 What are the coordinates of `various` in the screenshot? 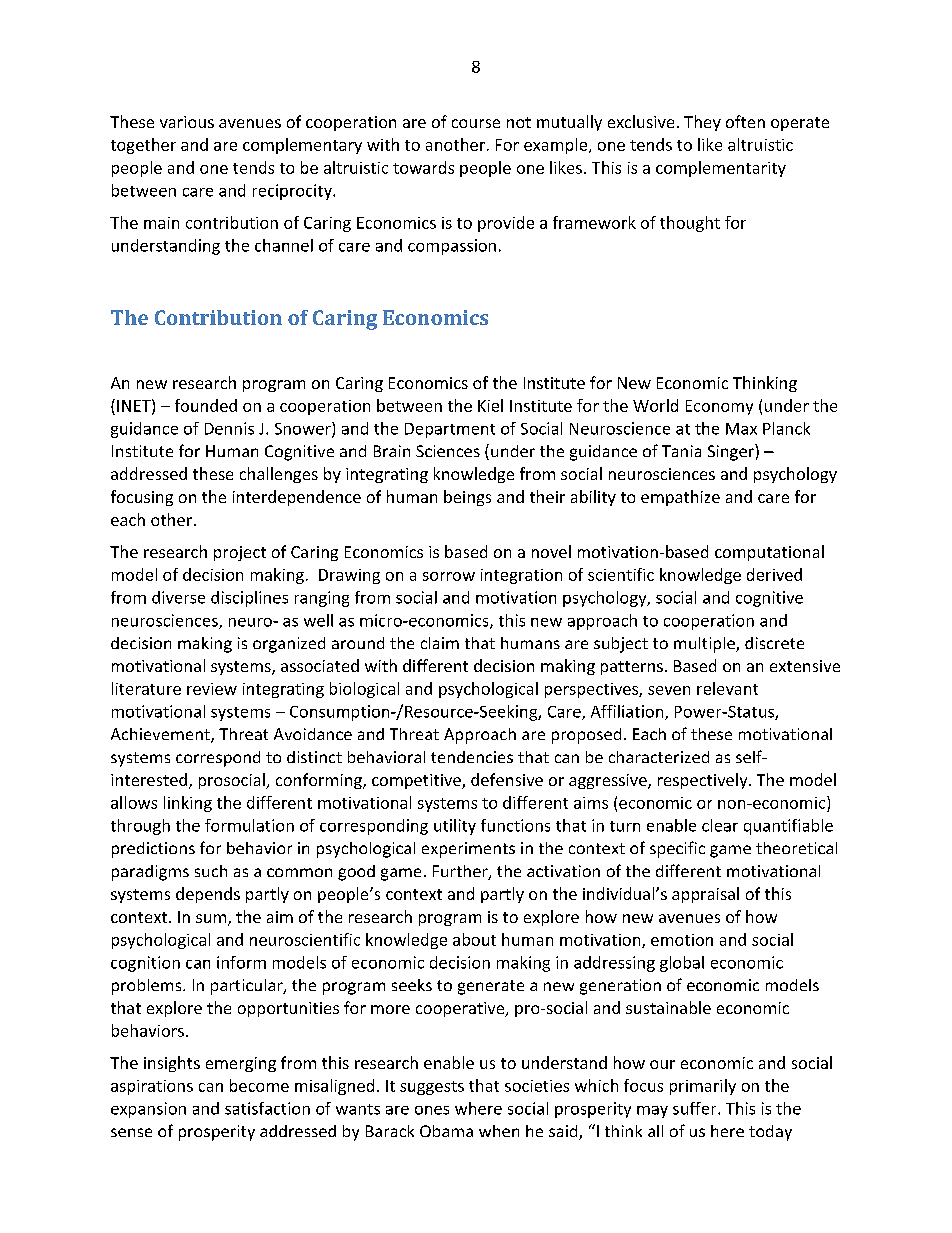 It's located at (187, 122).
